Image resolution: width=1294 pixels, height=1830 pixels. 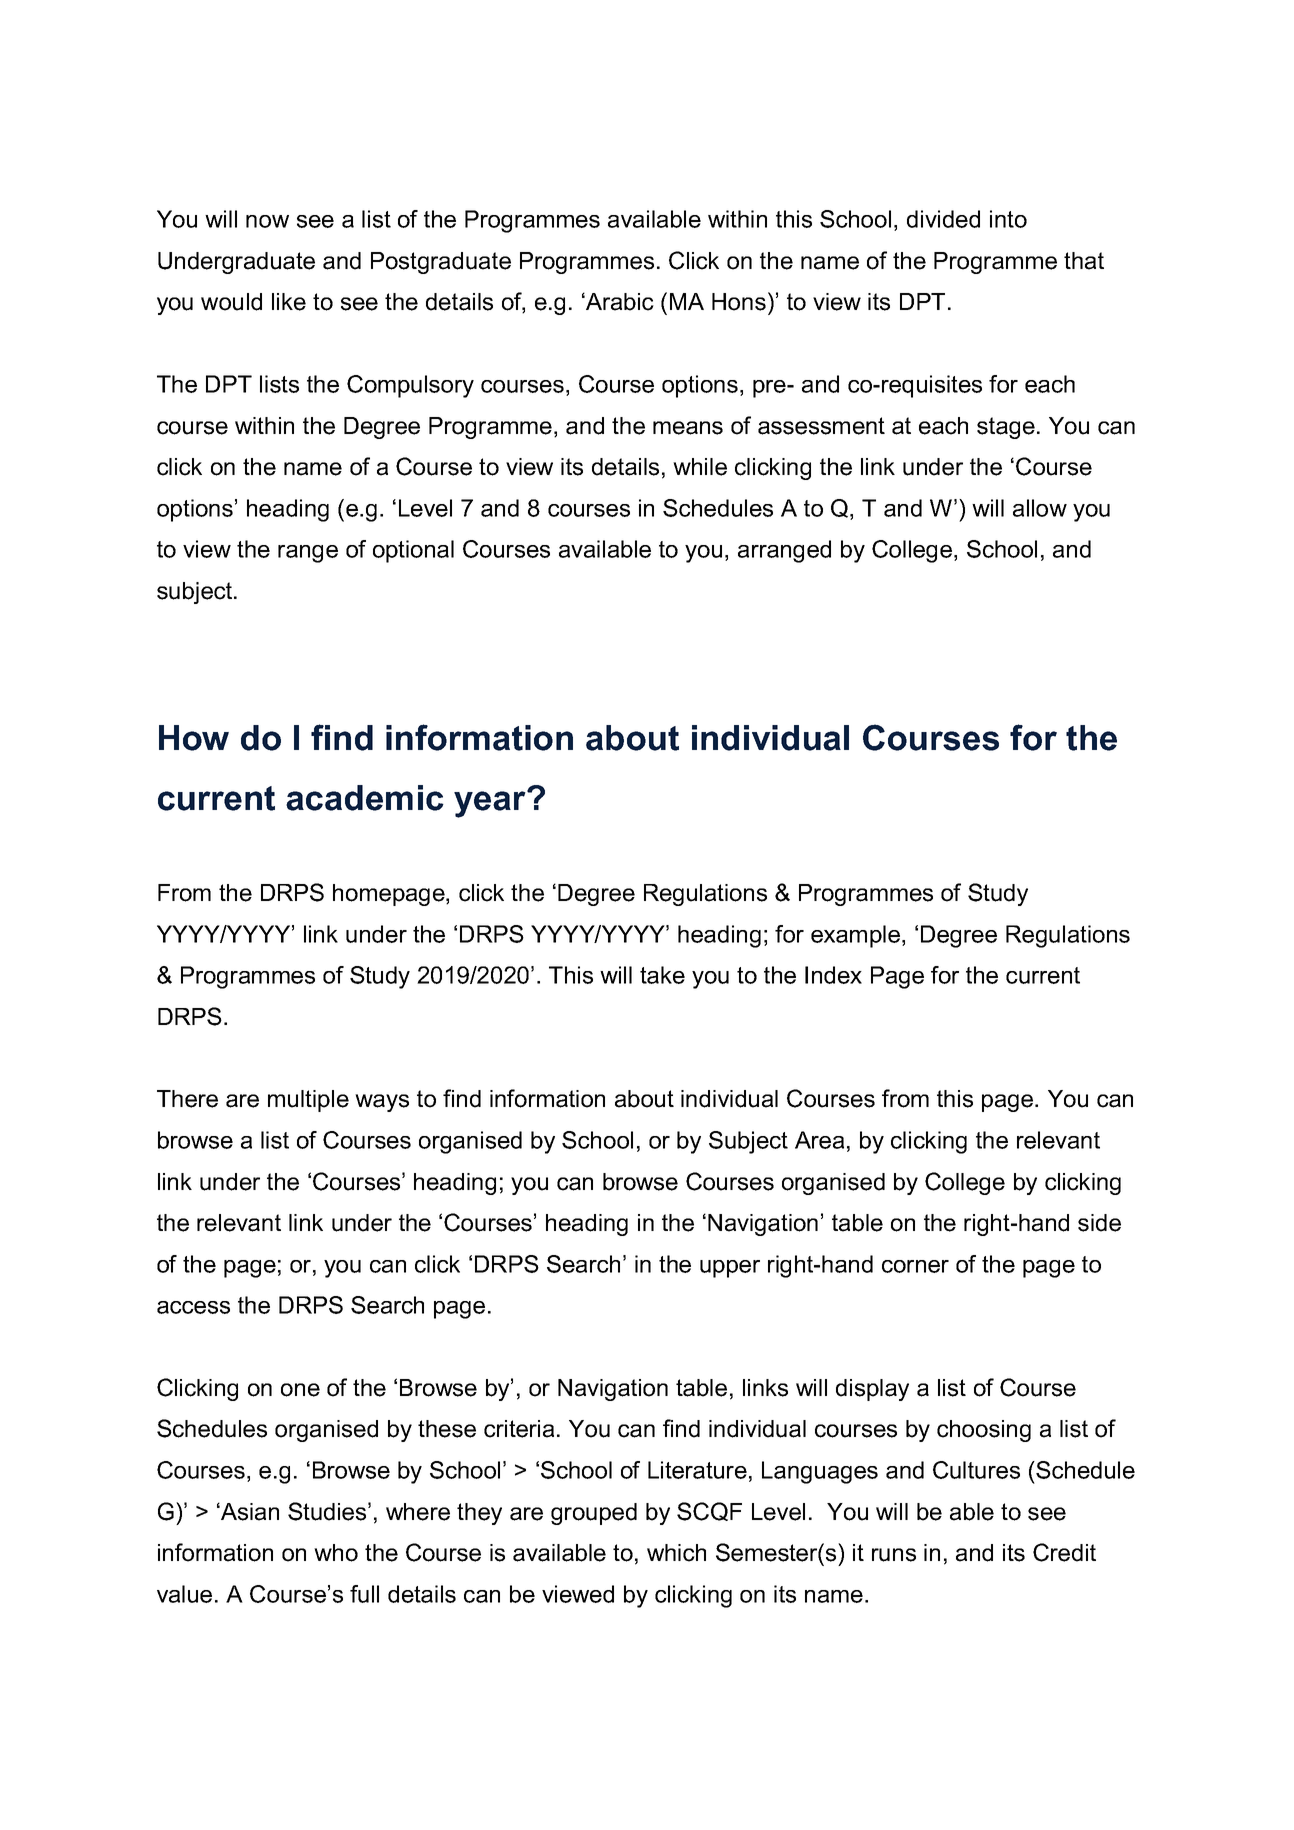 I want to click on while, so click(x=700, y=467).
